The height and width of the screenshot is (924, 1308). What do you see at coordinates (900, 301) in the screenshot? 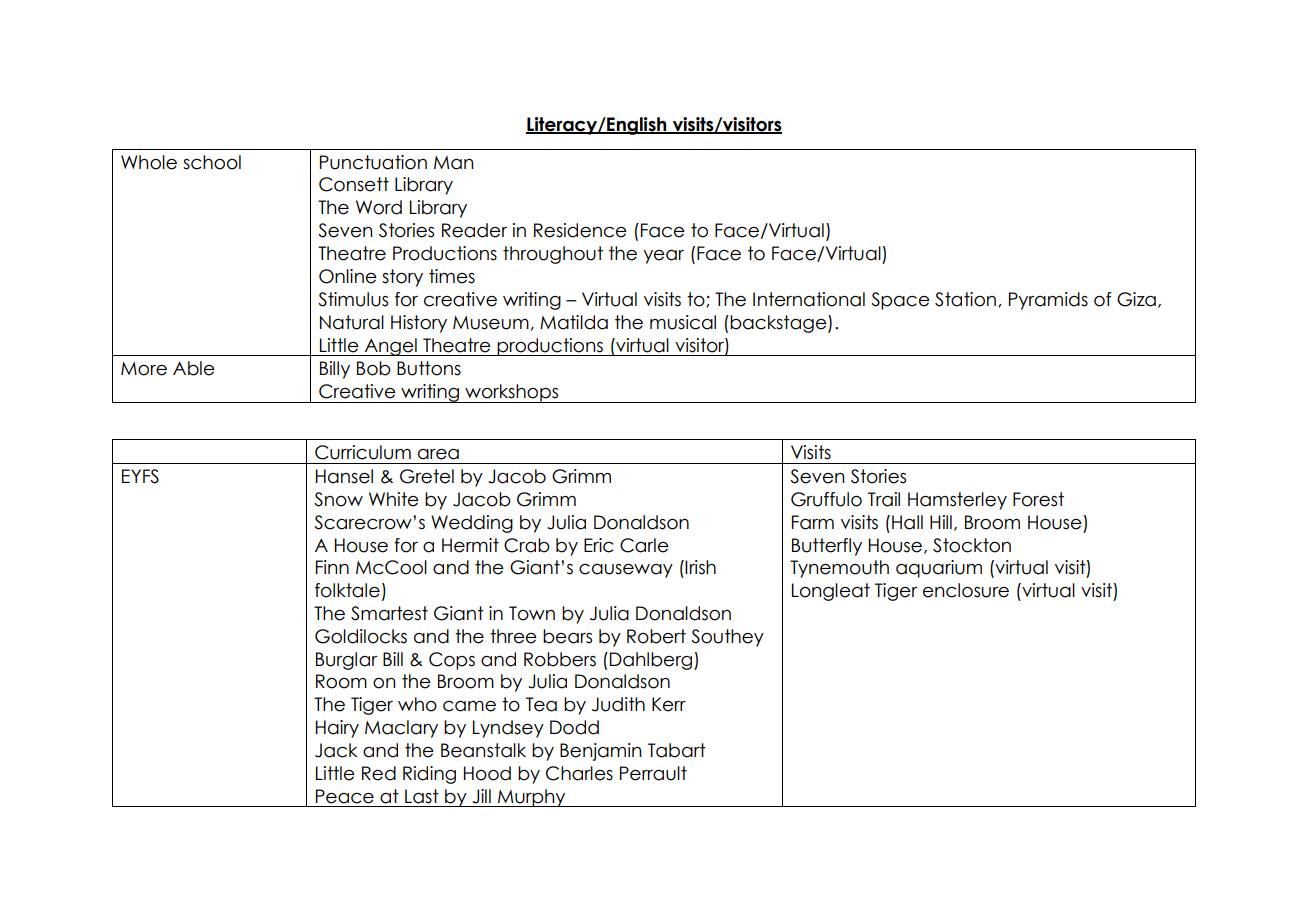
I see `Space` at bounding box center [900, 301].
